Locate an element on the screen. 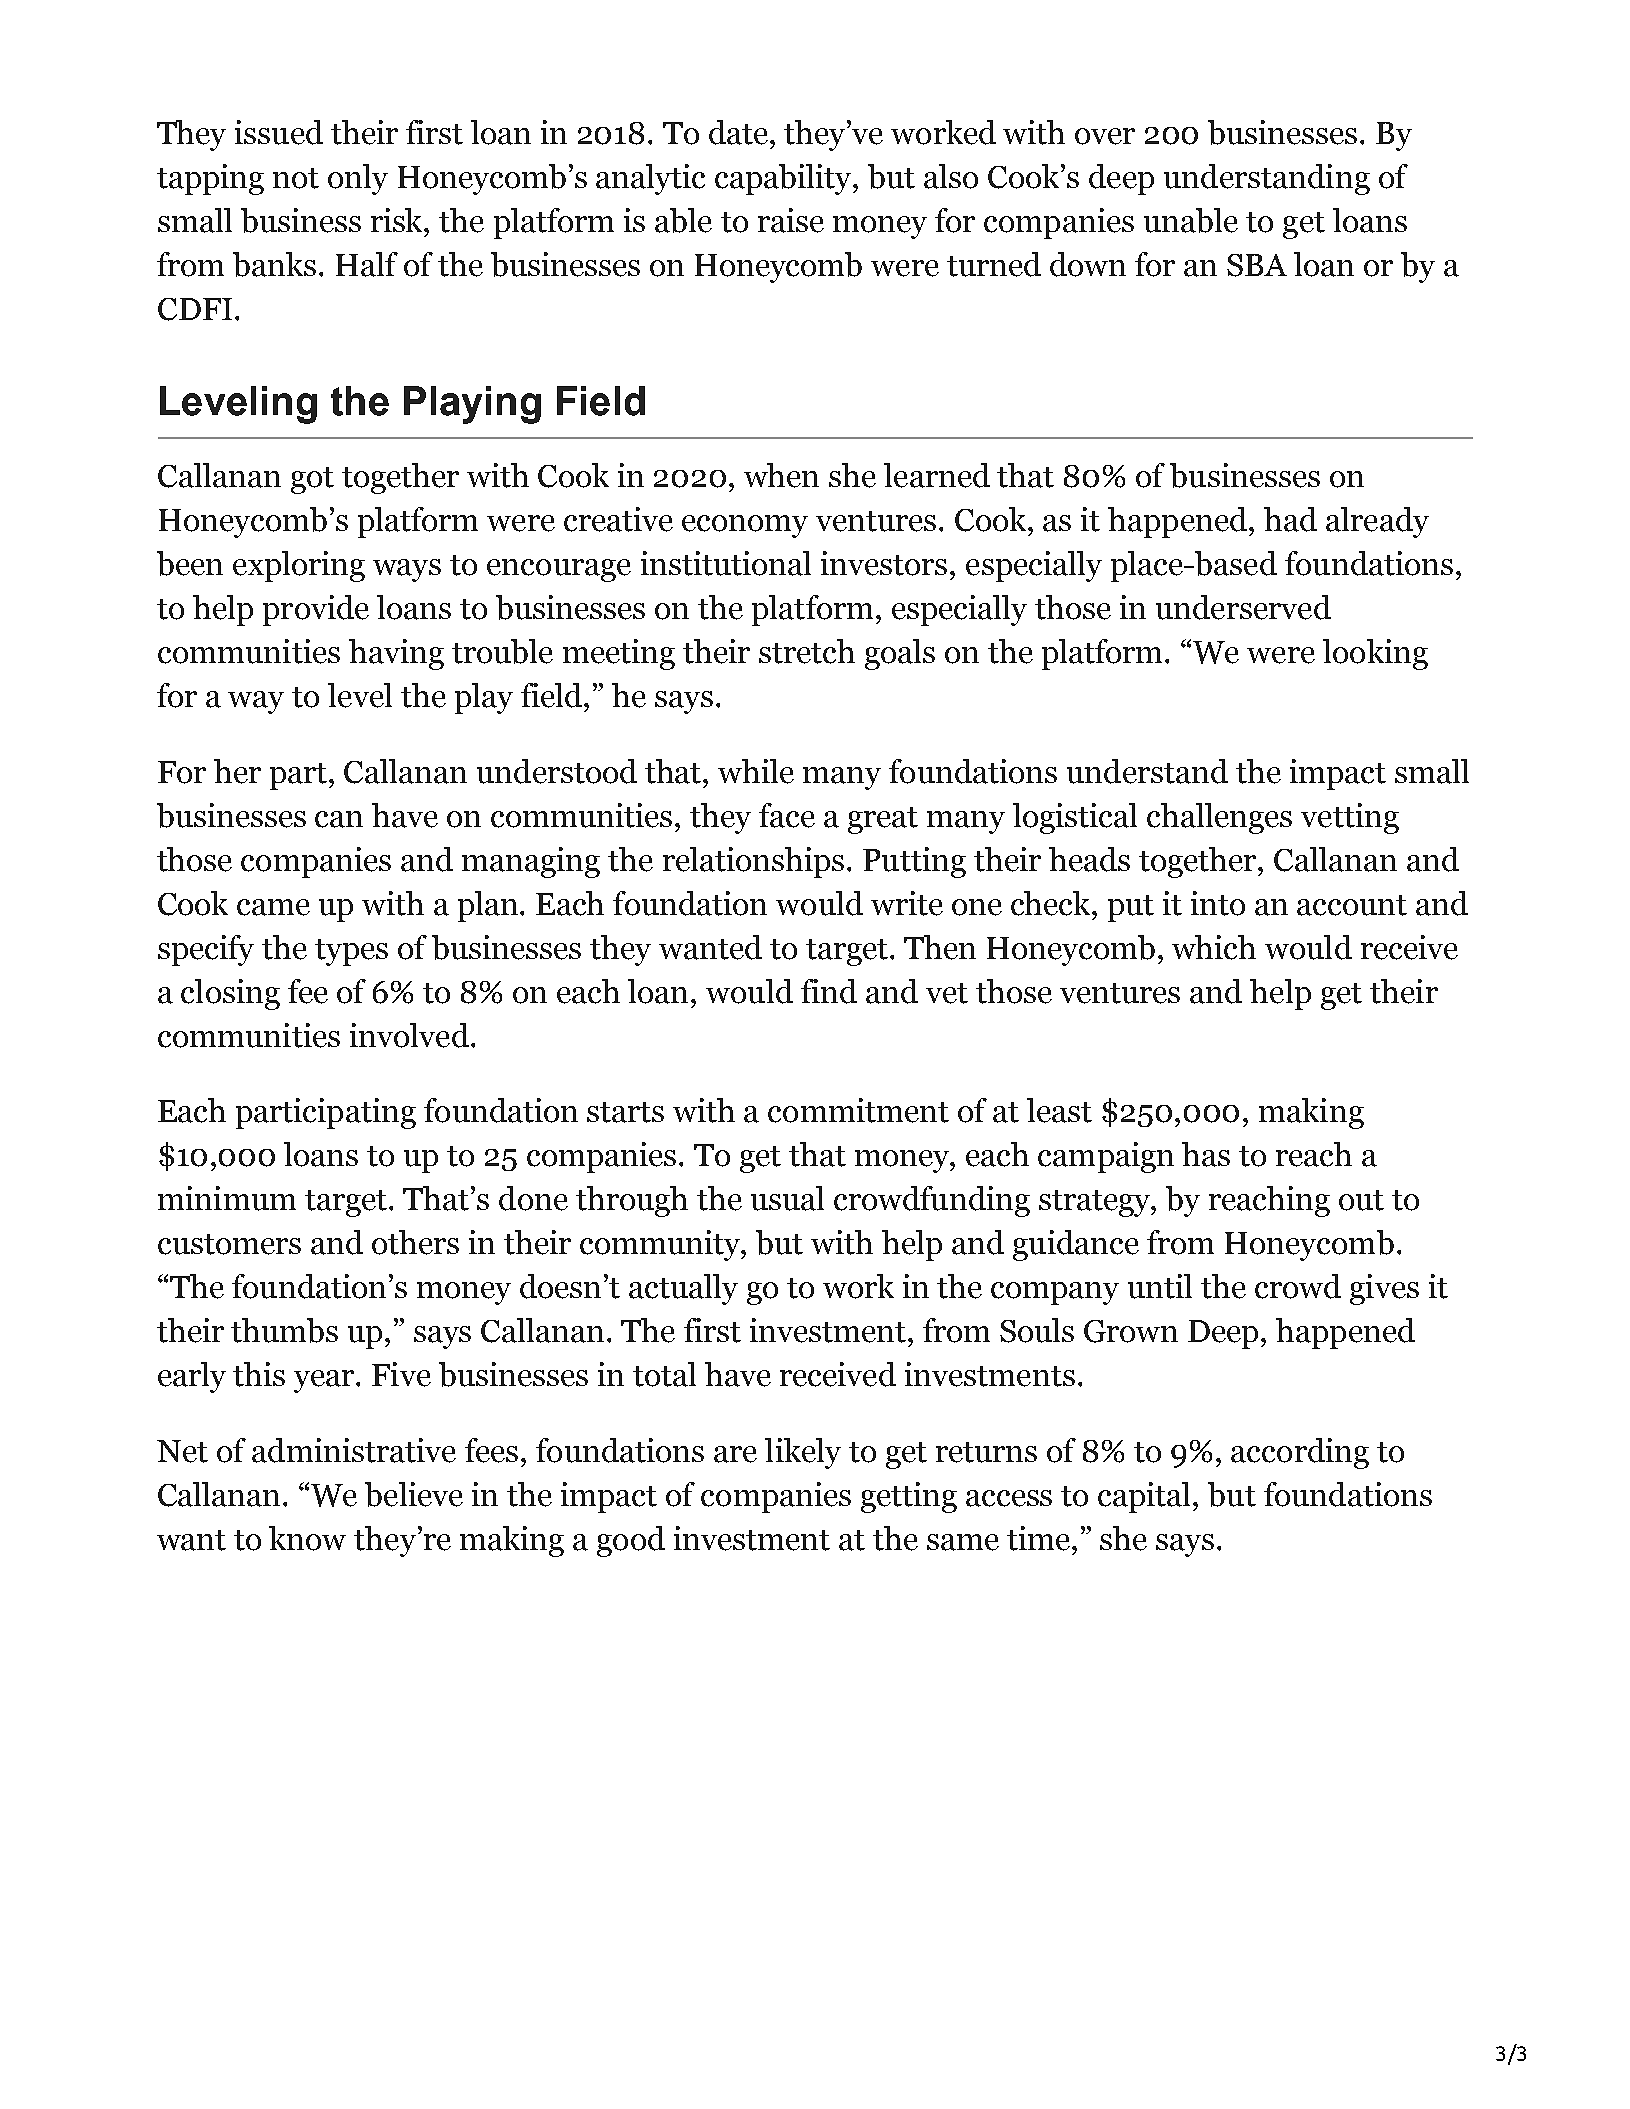  not is located at coordinates (296, 178).
